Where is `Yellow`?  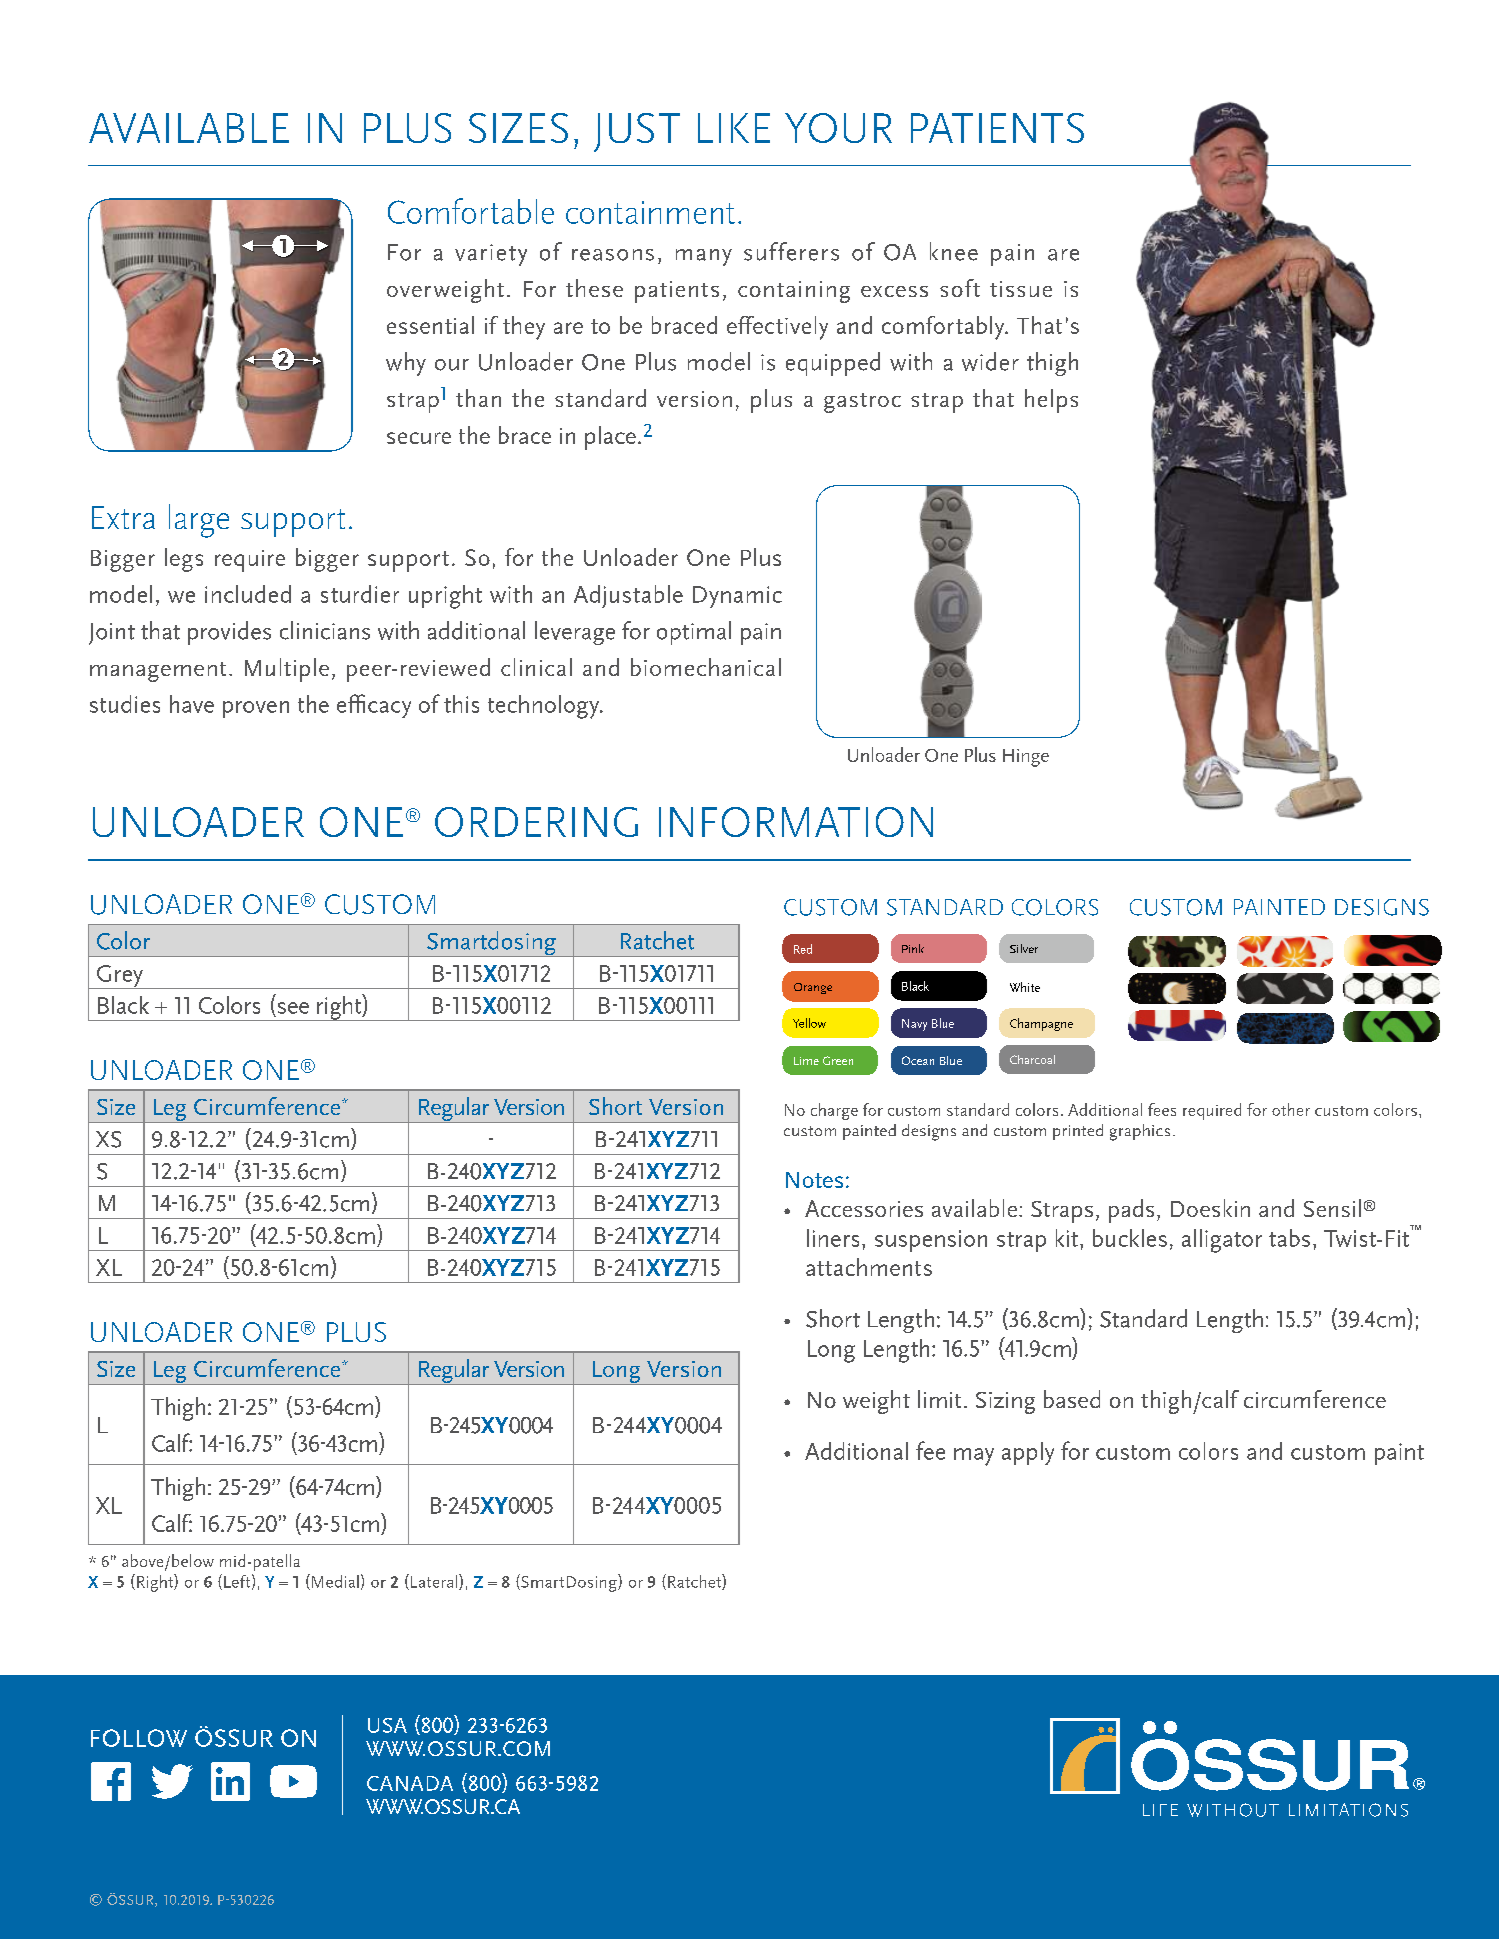
Yellow is located at coordinates (809, 1023).
